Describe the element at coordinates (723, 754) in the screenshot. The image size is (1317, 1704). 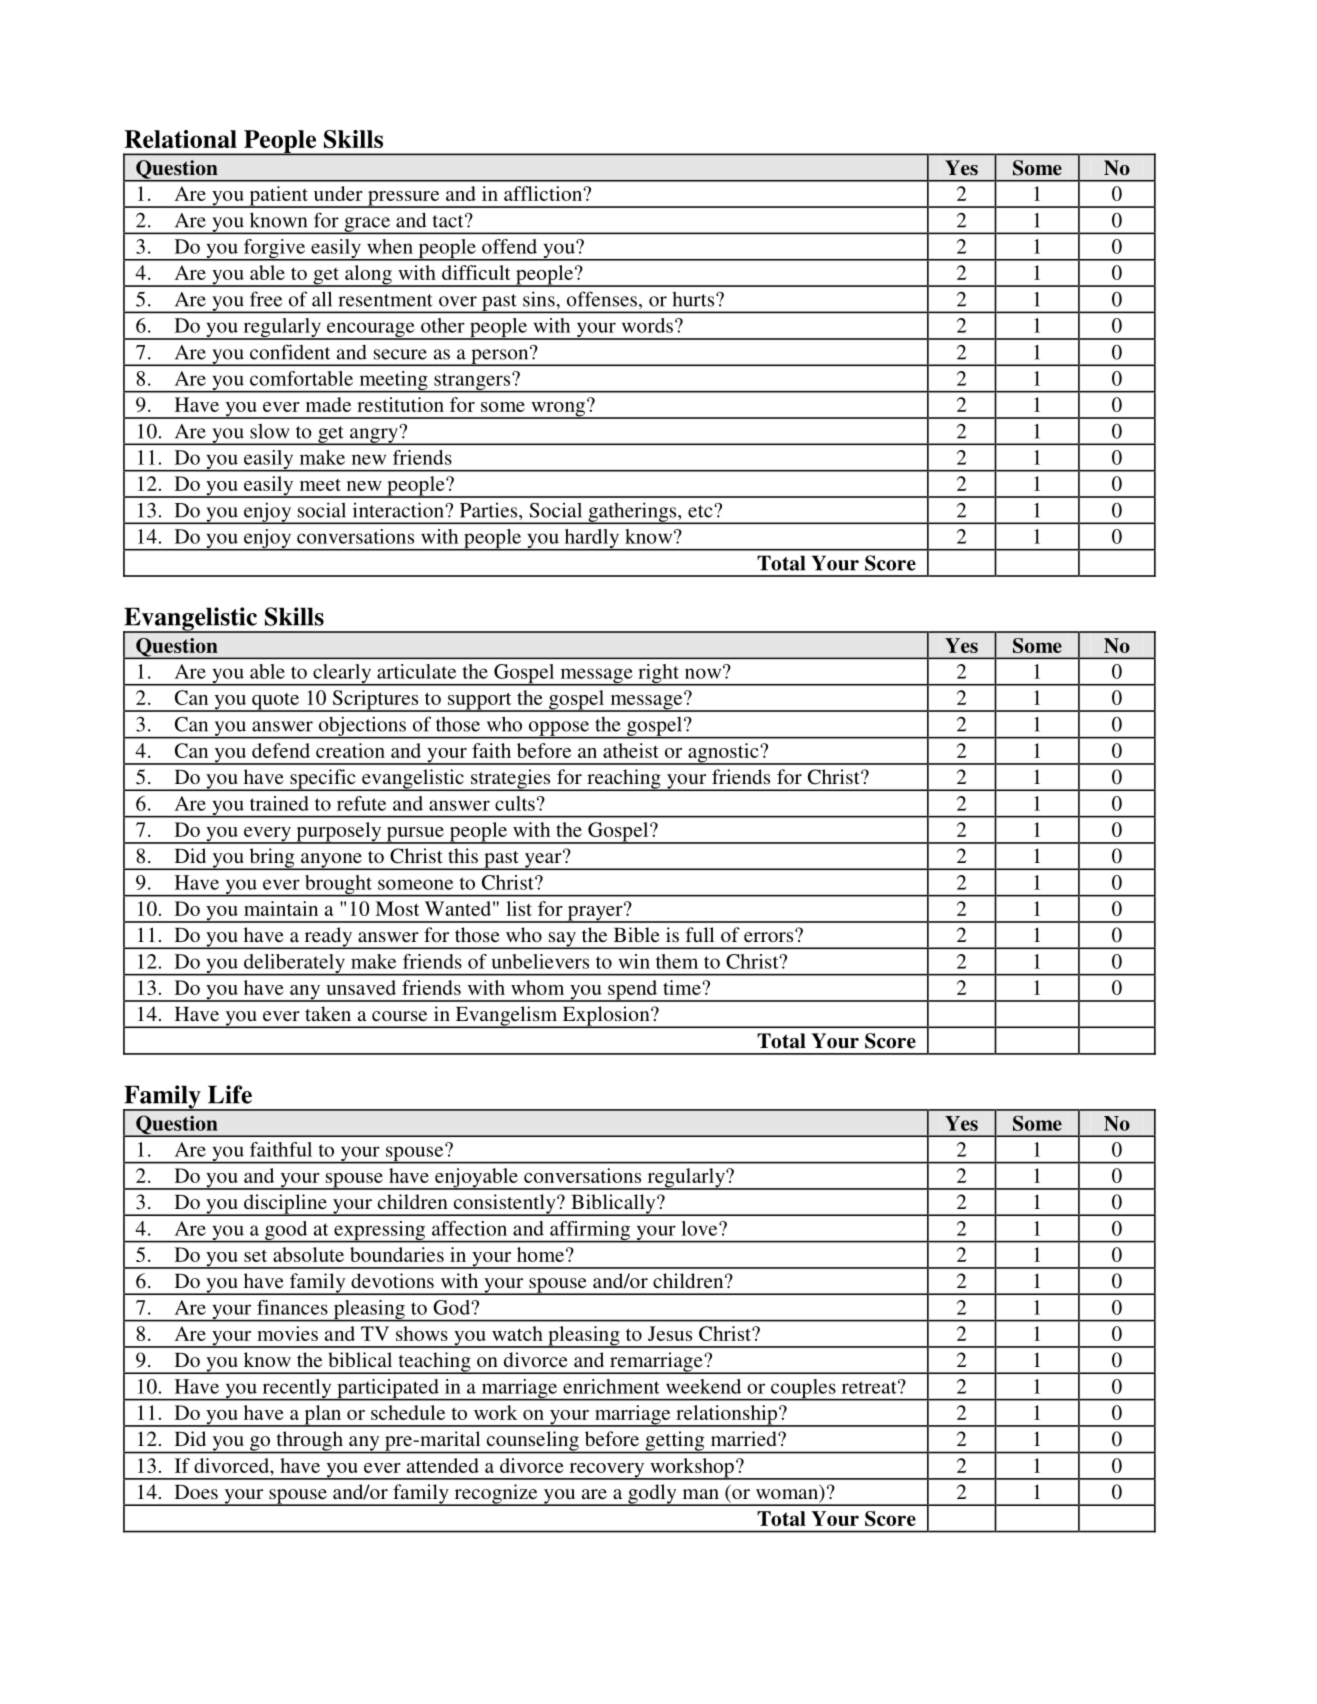
I see `agnostic` at that location.
